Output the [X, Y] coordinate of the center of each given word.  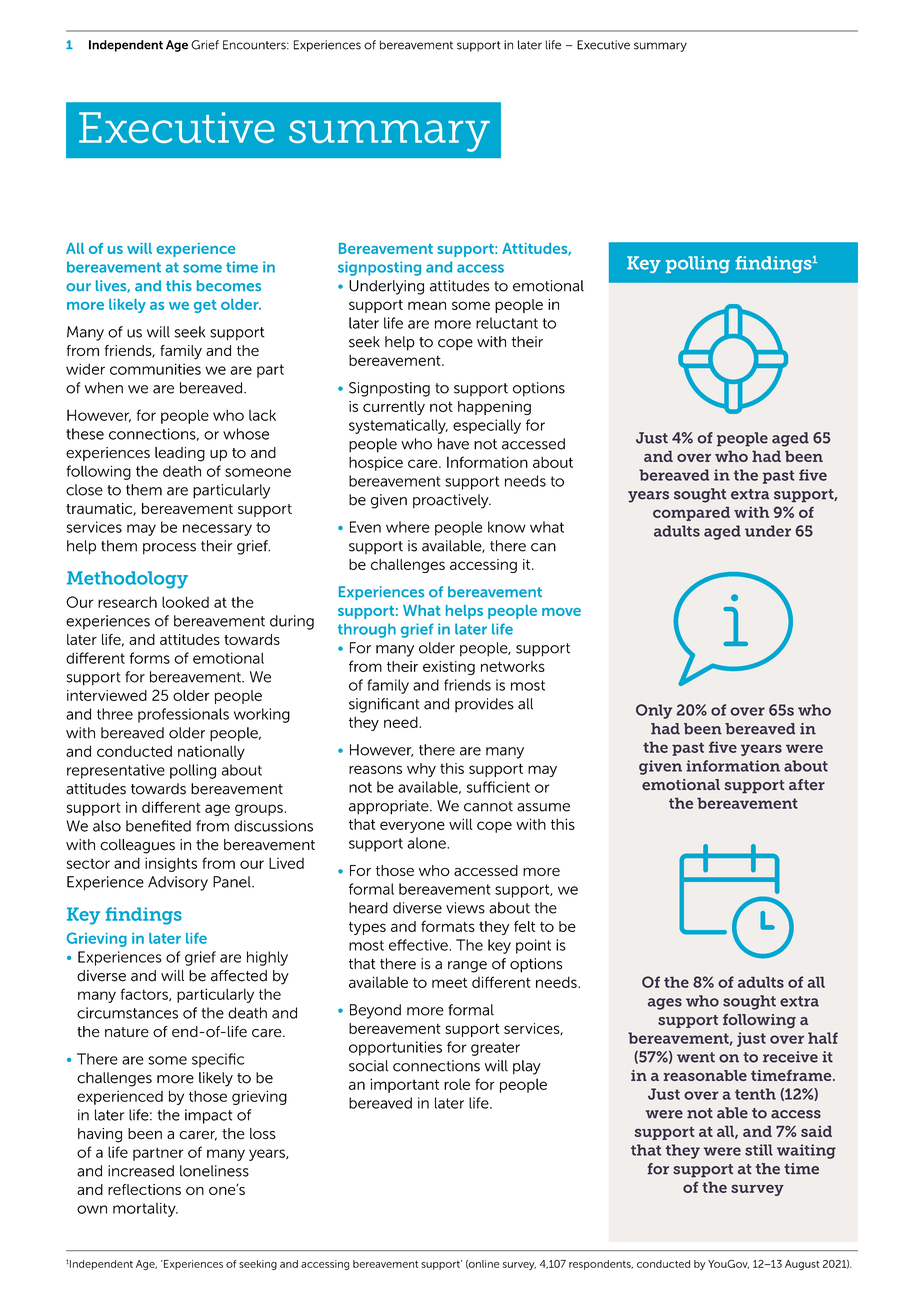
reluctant [507, 323]
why [421, 770]
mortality [145, 1209]
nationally [211, 752]
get [205, 306]
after [807, 785]
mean [427, 305]
